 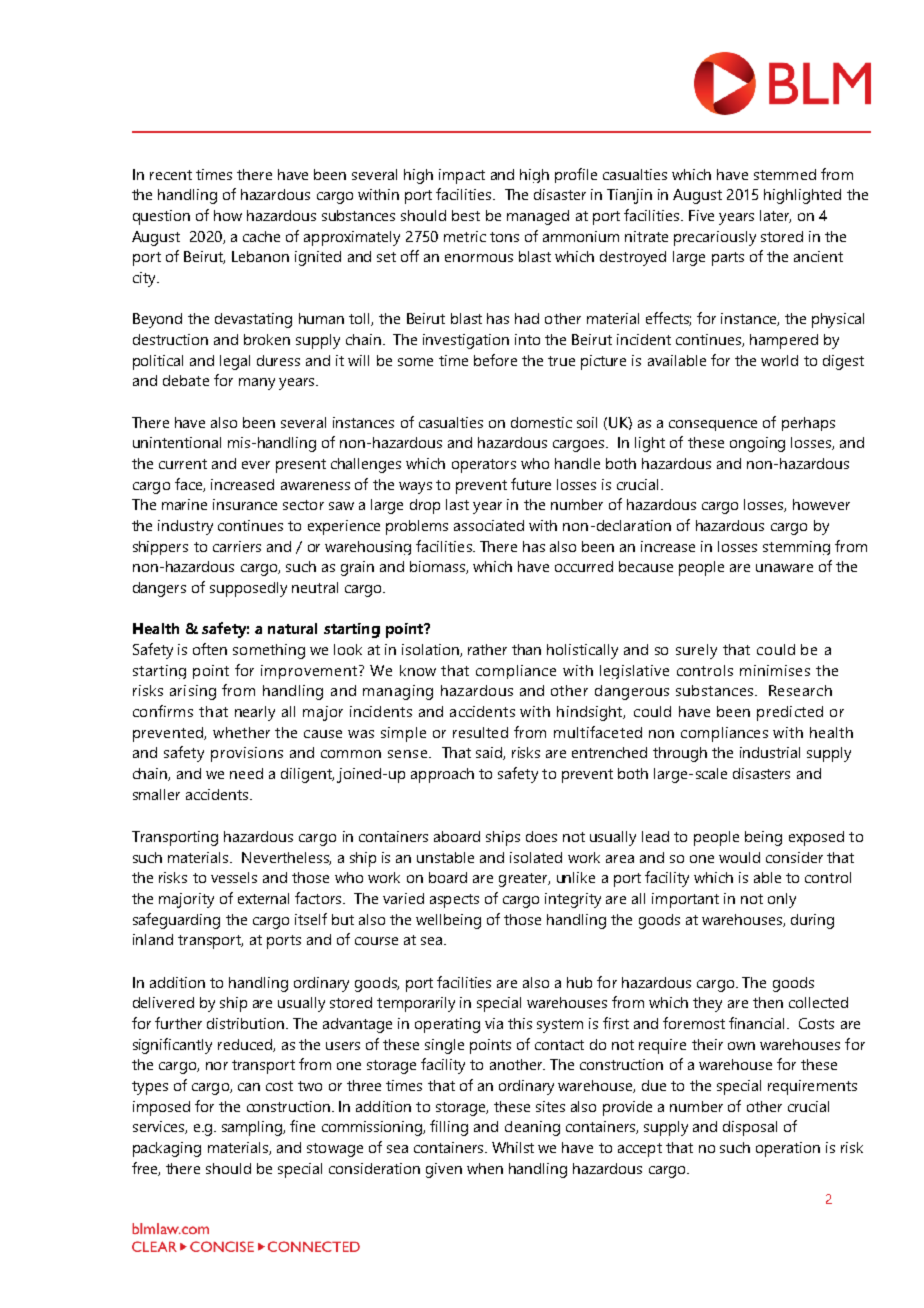 I want to click on cache, so click(x=261, y=236).
